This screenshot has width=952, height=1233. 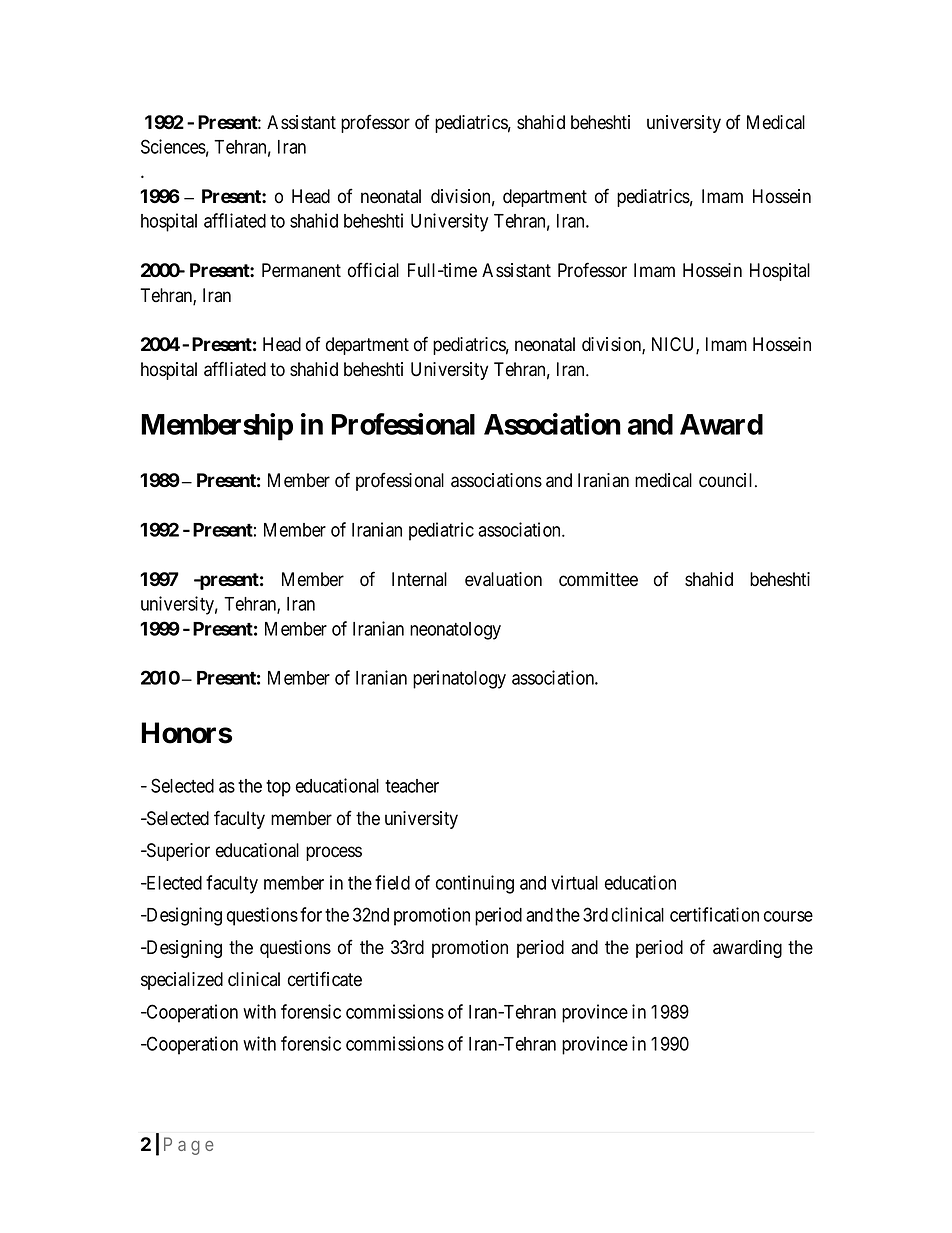 I want to click on neonatology, so click(x=455, y=631).
